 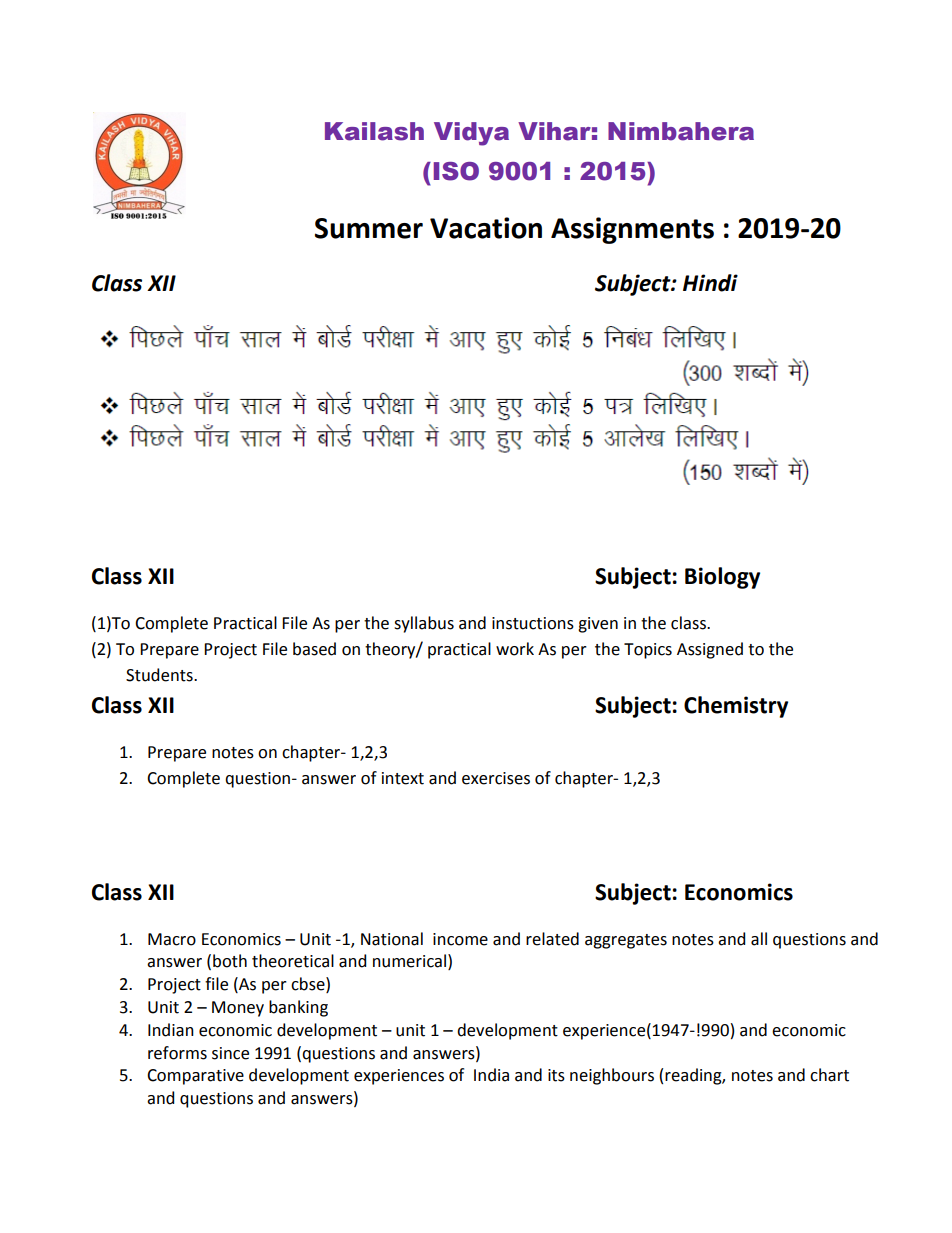 What do you see at coordinates (369, 228) in the document?
I see `Summer` at bounding box center [369, 228].
